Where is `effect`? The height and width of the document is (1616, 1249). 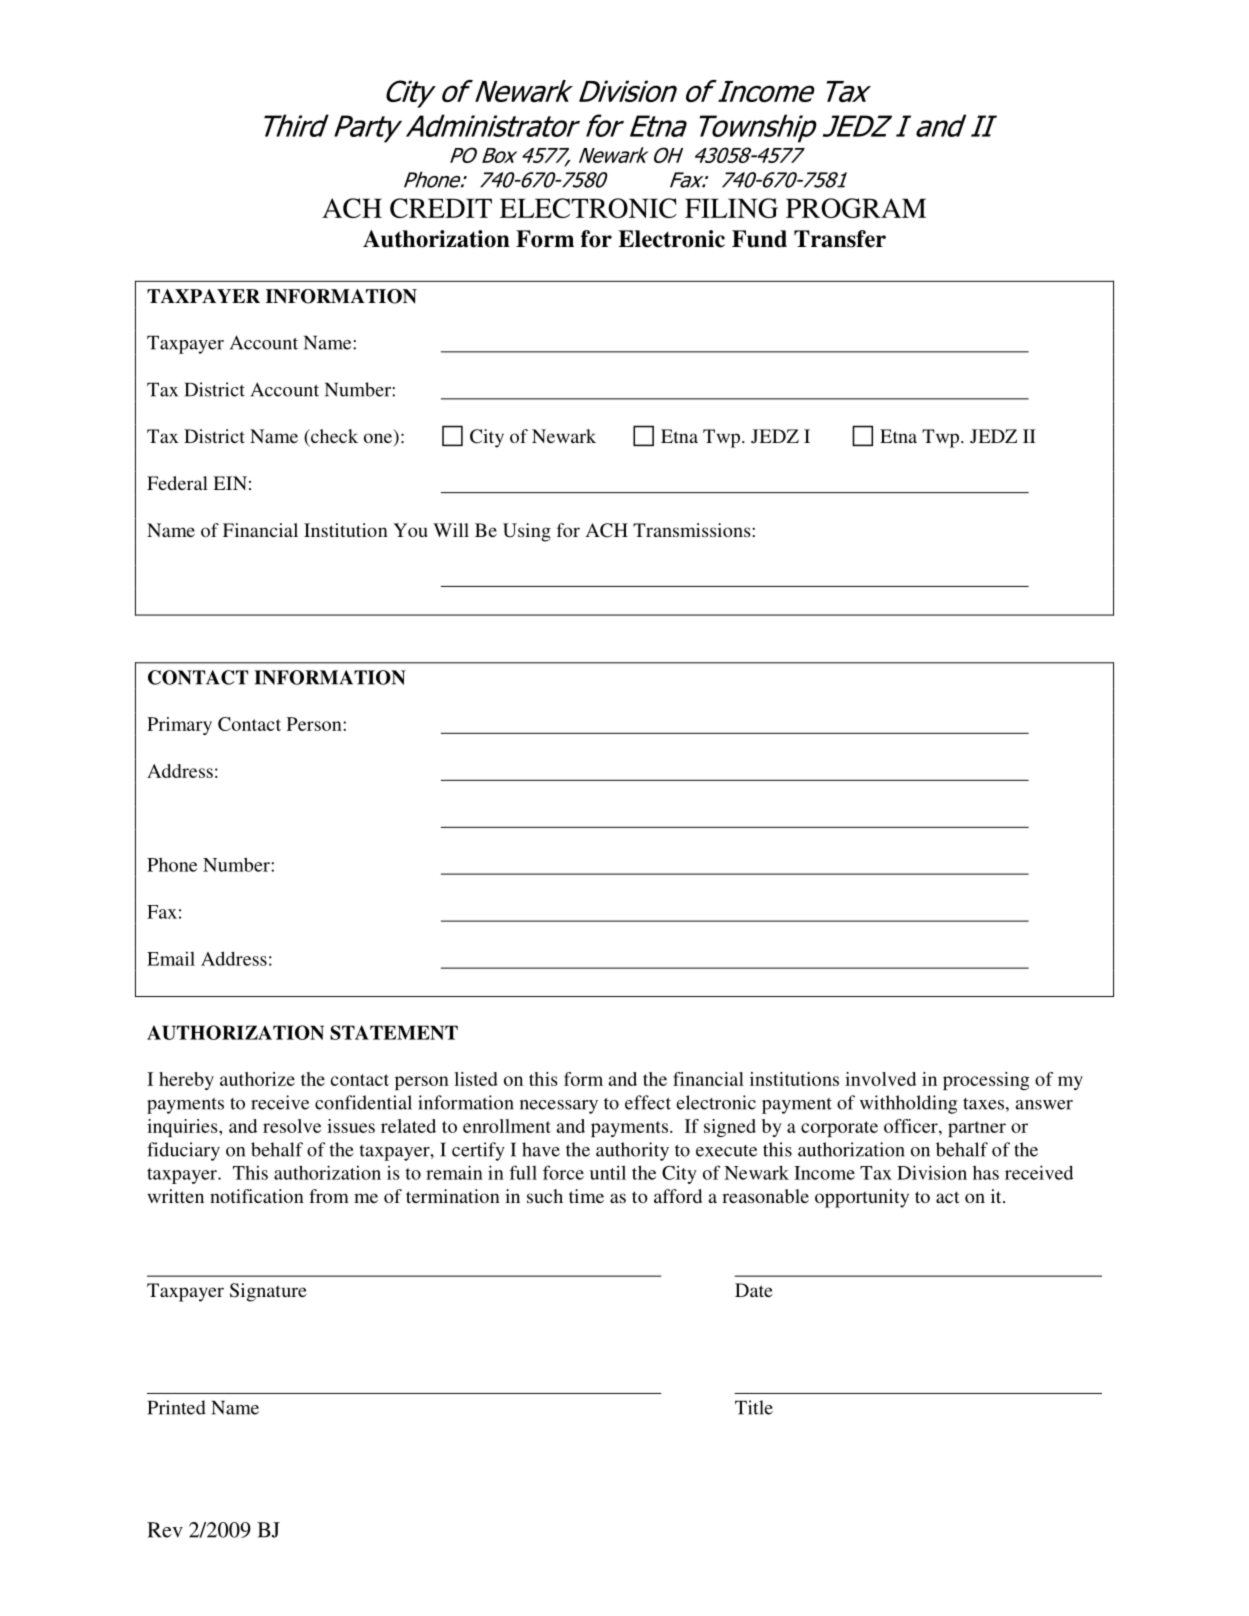 effect is located at coordinates (648, 1102).
